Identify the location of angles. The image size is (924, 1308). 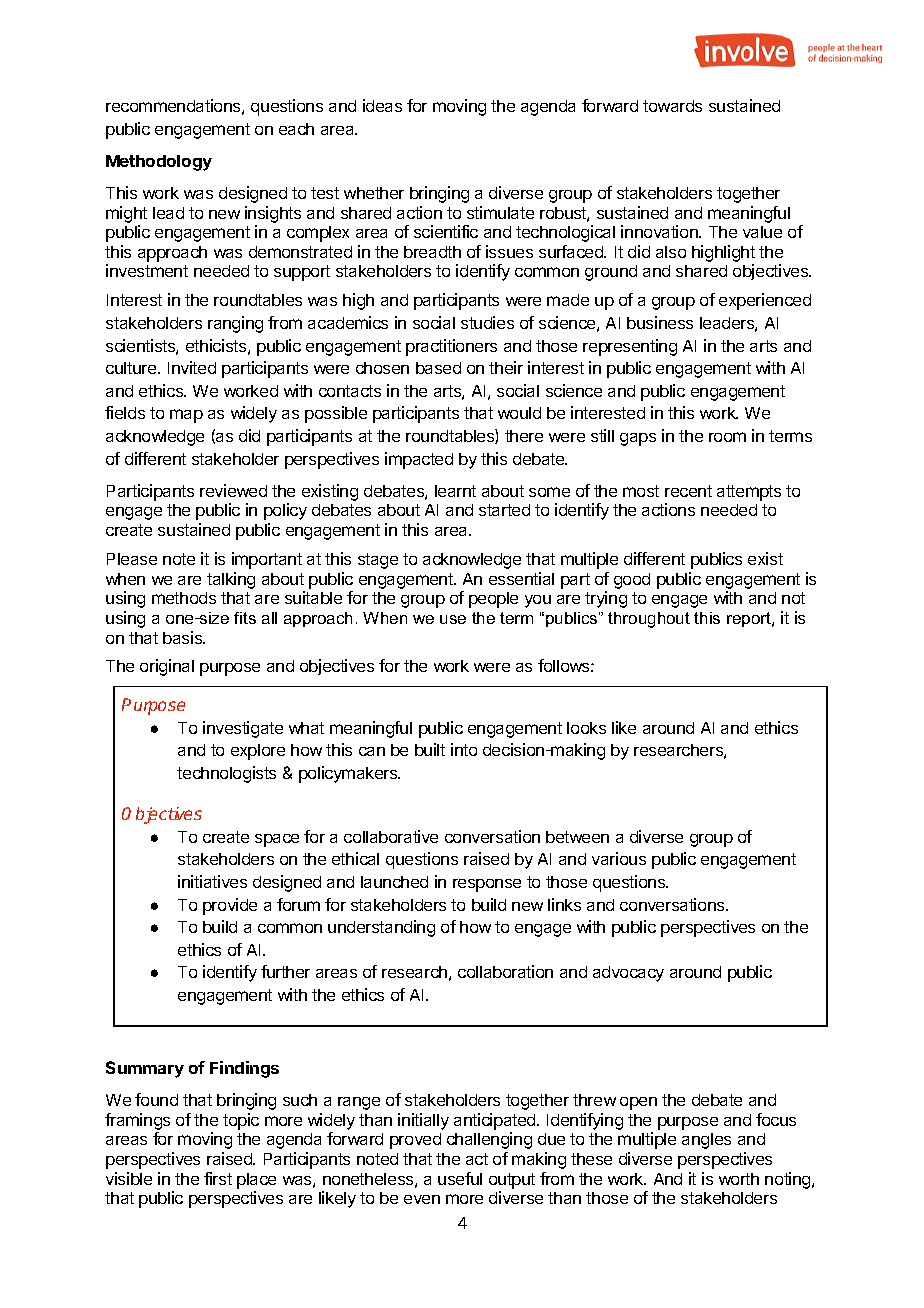
(706, 1141).
